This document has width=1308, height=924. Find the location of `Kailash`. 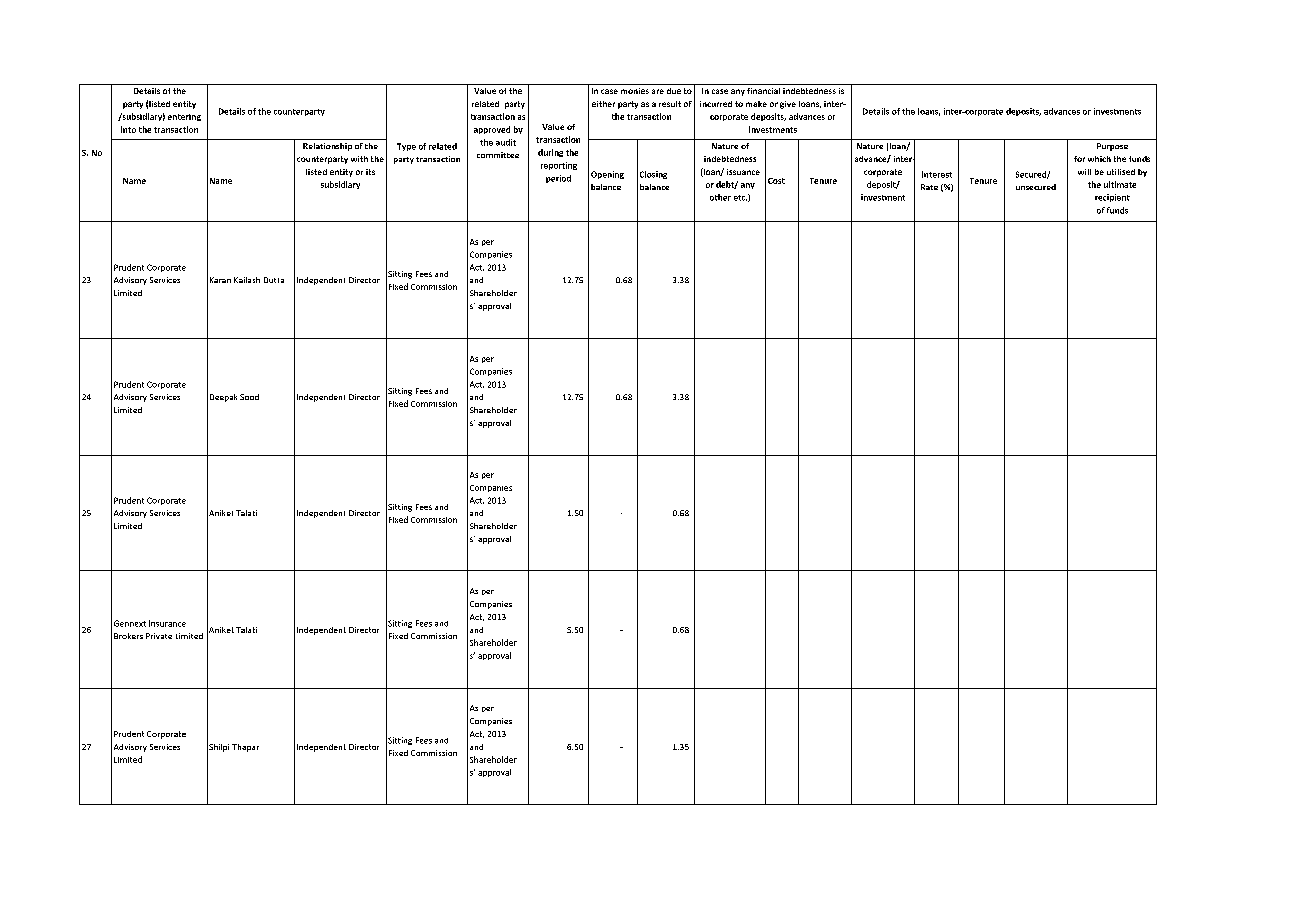

Kailash is located at coordinates (247, 280).
